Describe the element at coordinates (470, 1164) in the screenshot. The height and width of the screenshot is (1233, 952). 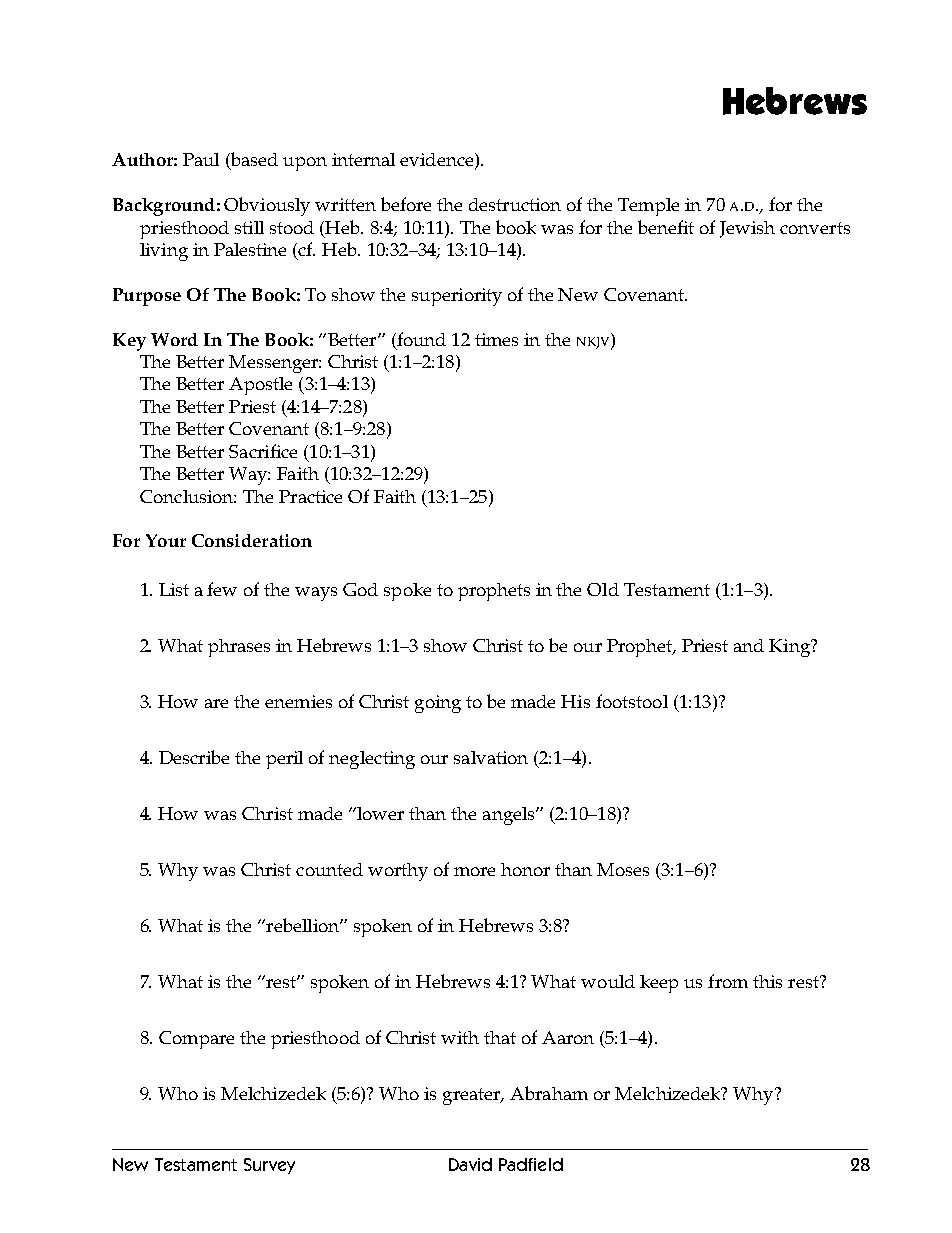
I see `David` at that location.
